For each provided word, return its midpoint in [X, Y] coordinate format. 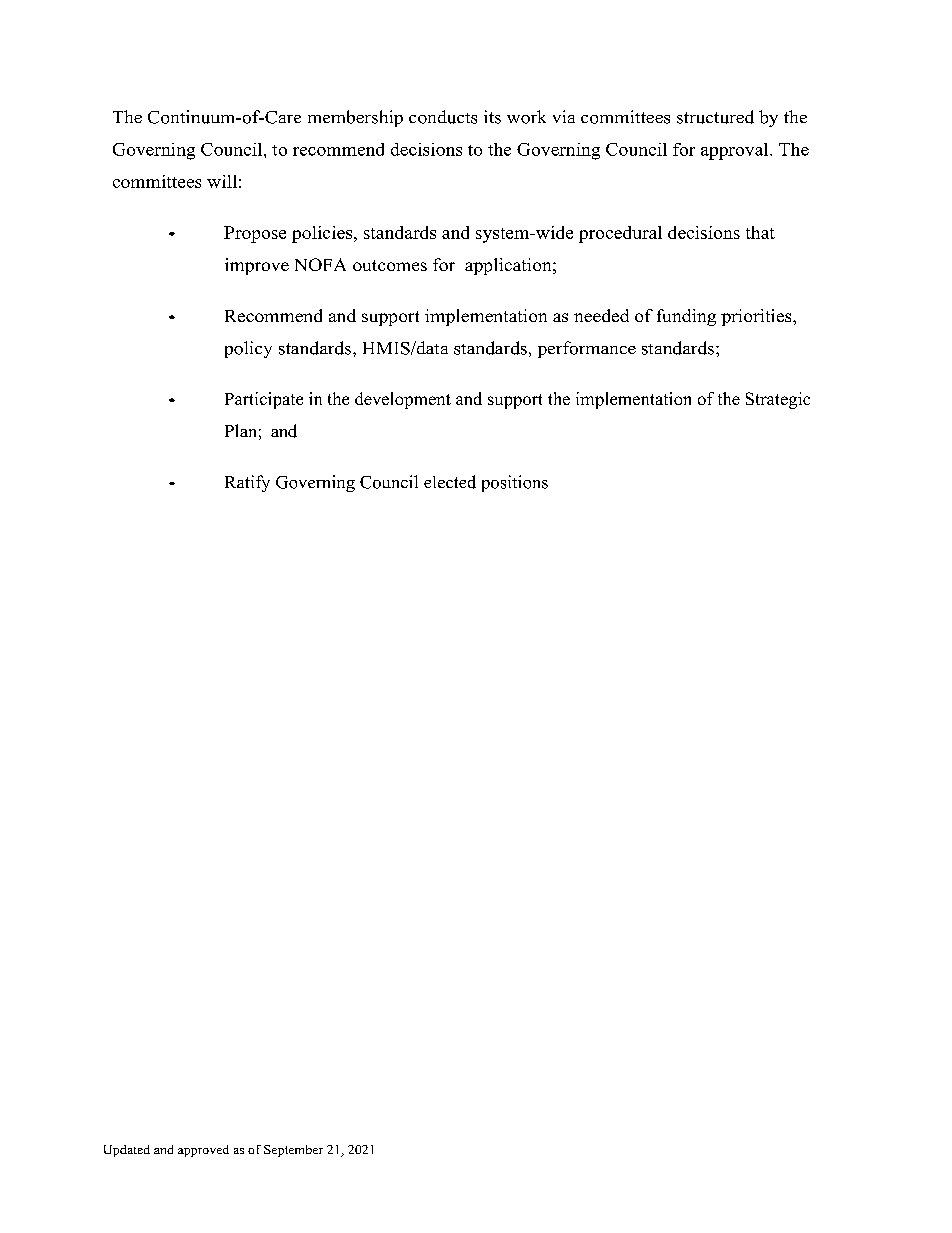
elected [450, 482]
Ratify [247, 483]
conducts [443, 117]
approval [736, 151]
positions [515, 483]
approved [203, 1151]
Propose [255, 234]
